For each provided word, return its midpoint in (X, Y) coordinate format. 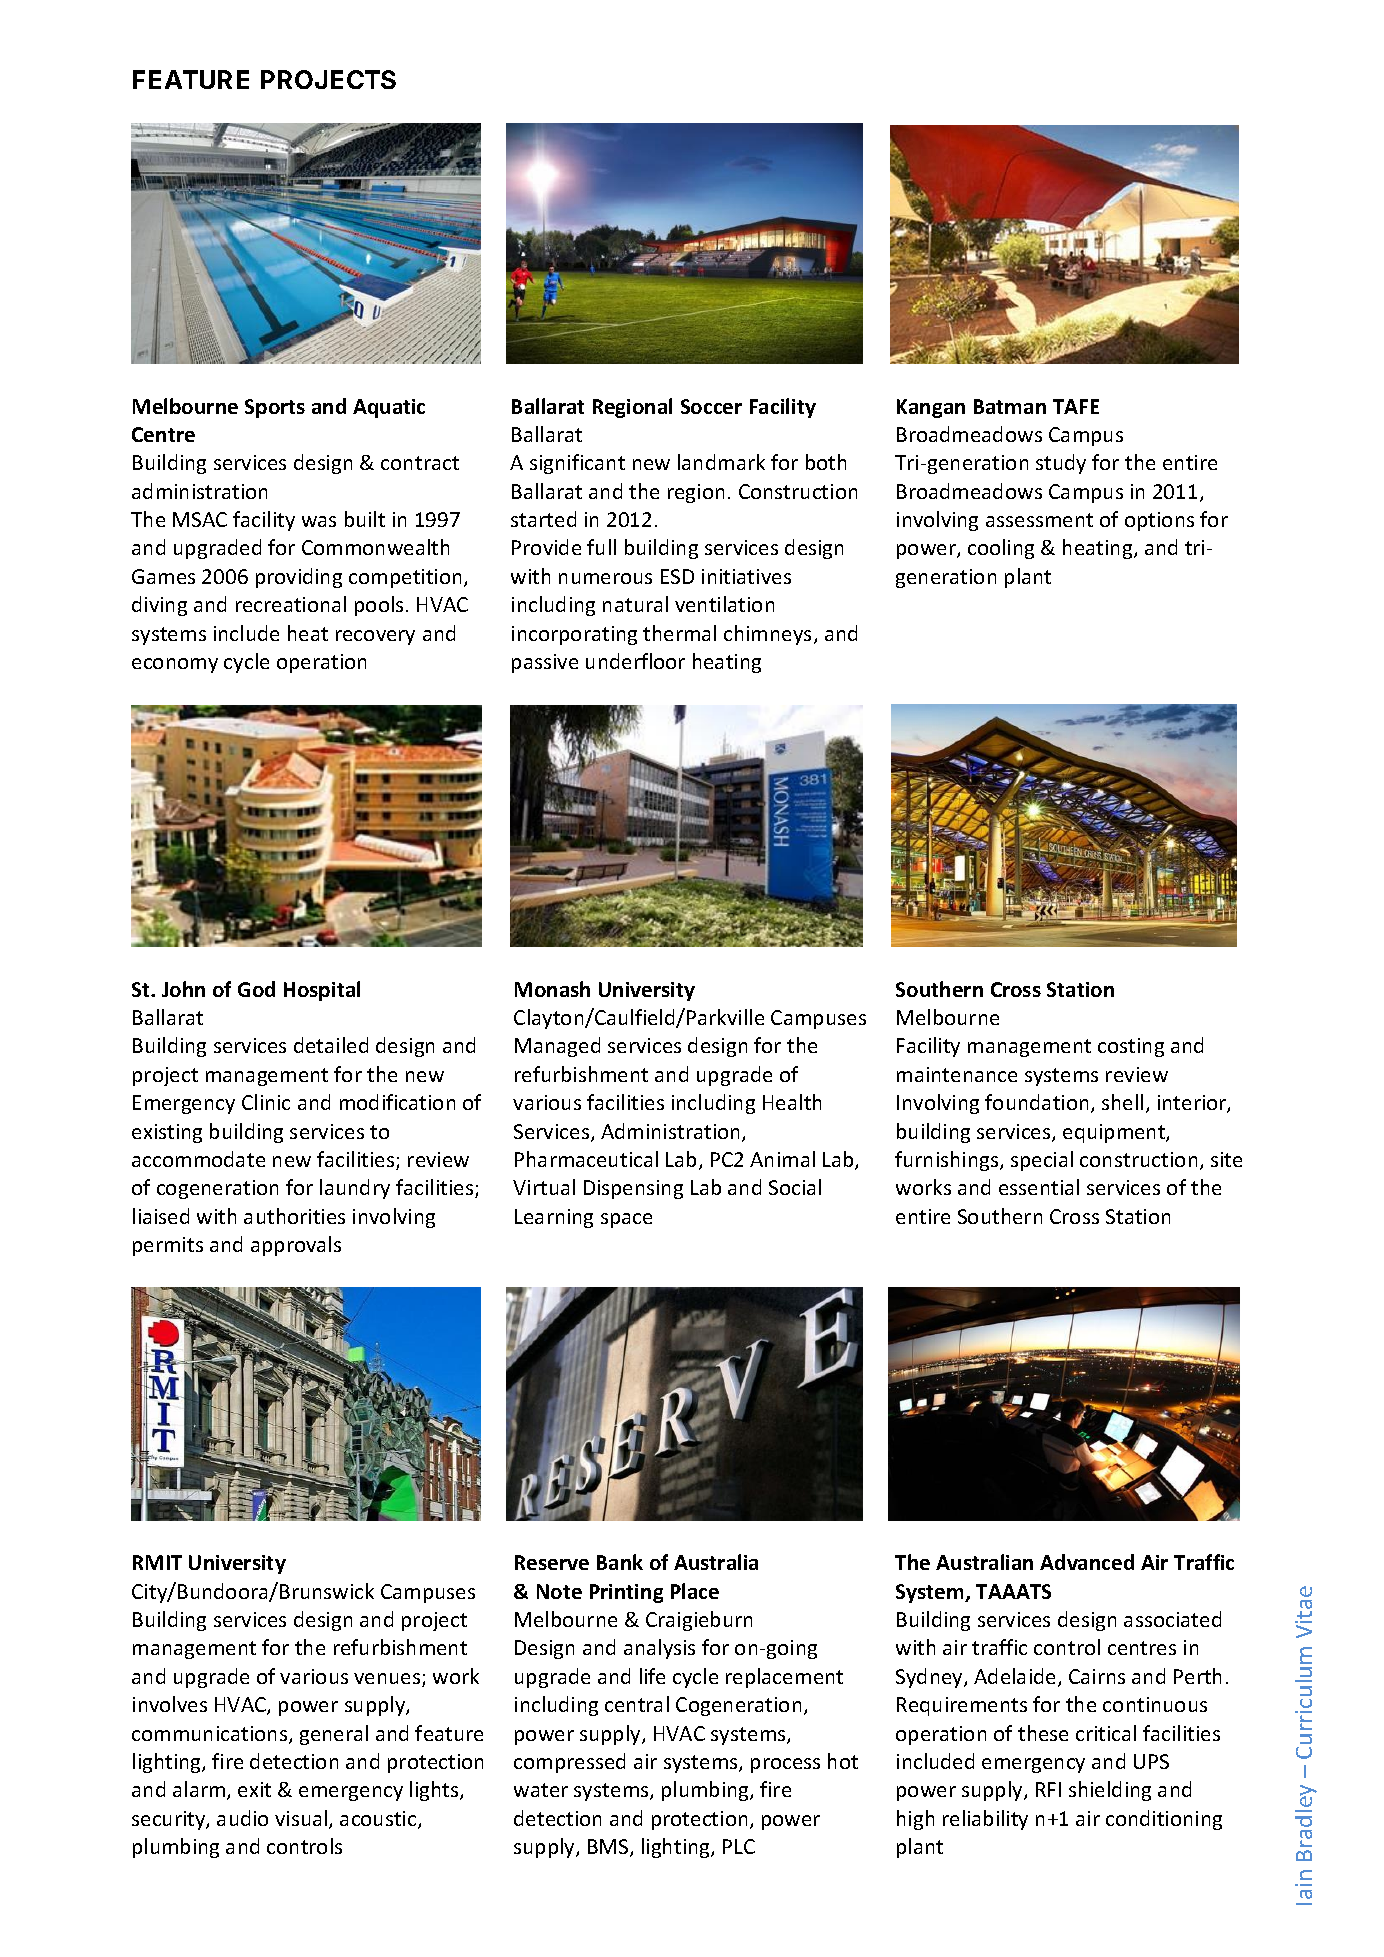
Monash (552, 989)
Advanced (1087, 1562)
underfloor (635, 661)
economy (175, 665)
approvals (296, 1246)
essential (1039, 1187)
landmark (721, 462)
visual (301, 1818)
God (256, 989)
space (626, 1220)
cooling (1001, 549)
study (1061, 464)
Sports (275, 408)
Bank (620, 1562)
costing (1131, 1047)
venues (388, 1680)
